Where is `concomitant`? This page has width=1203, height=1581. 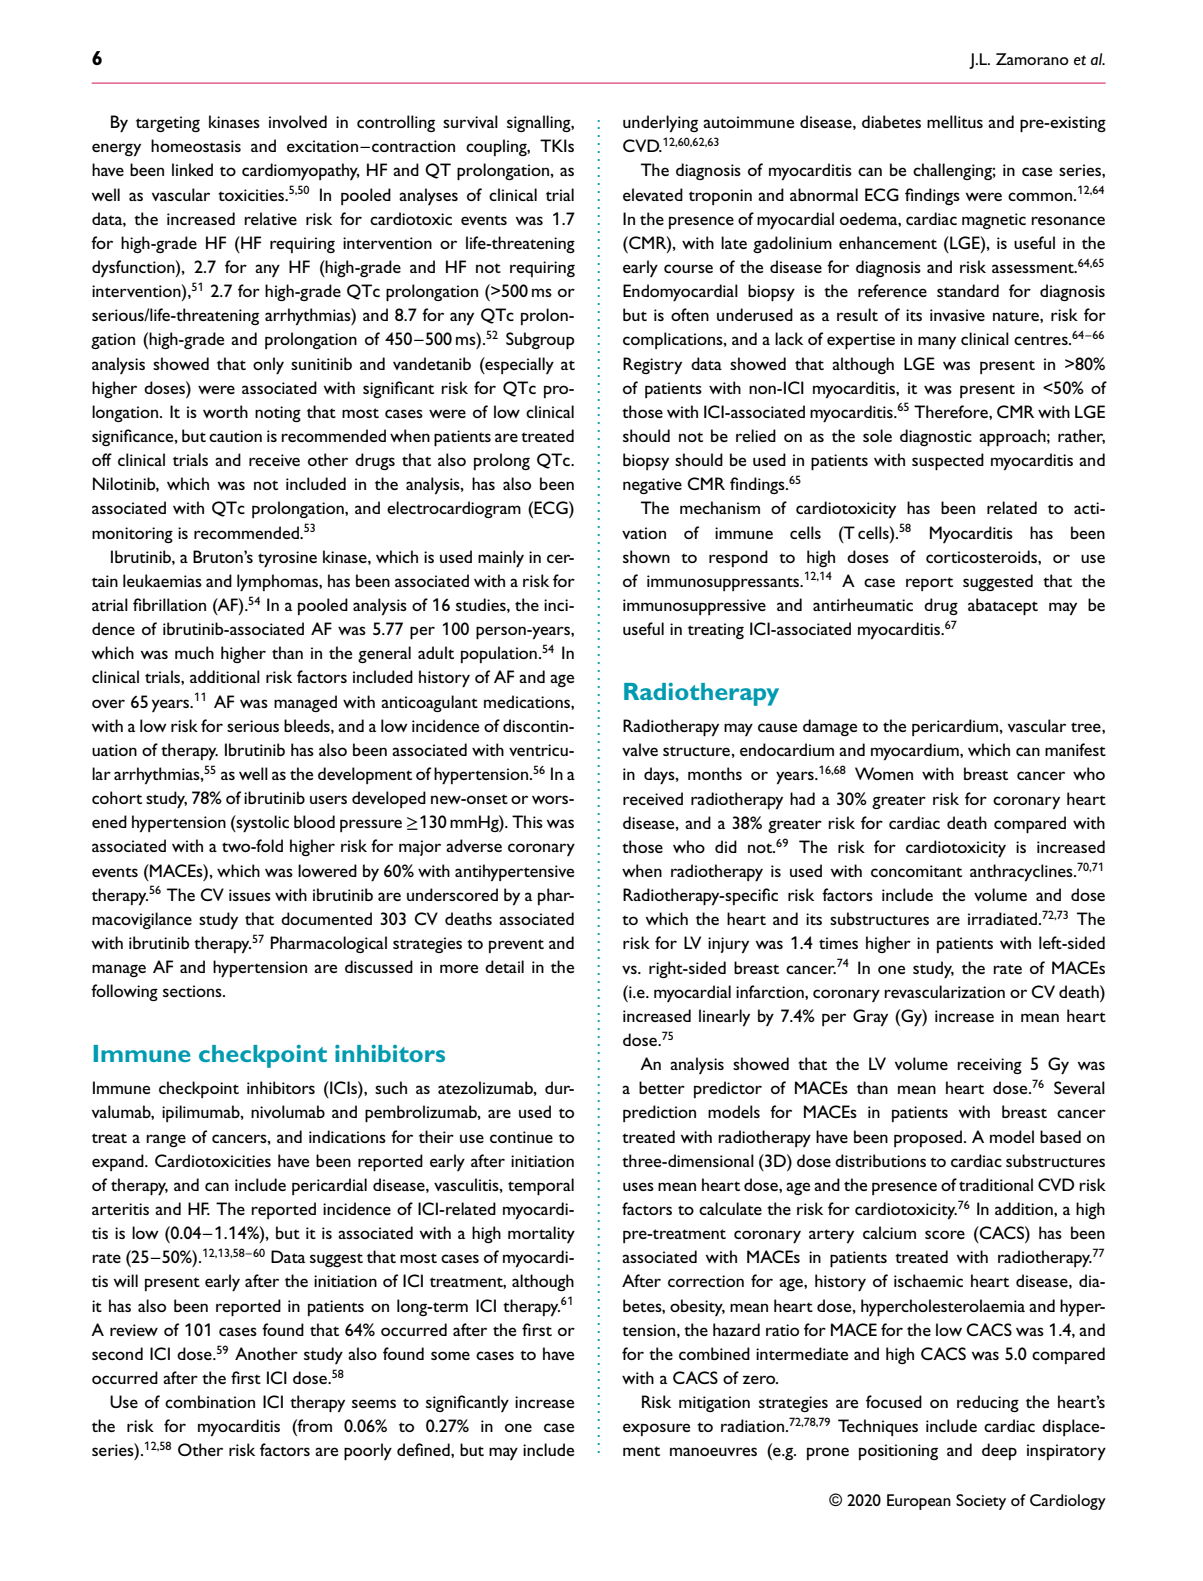
concomitant is located at coordinates (916, 871).
